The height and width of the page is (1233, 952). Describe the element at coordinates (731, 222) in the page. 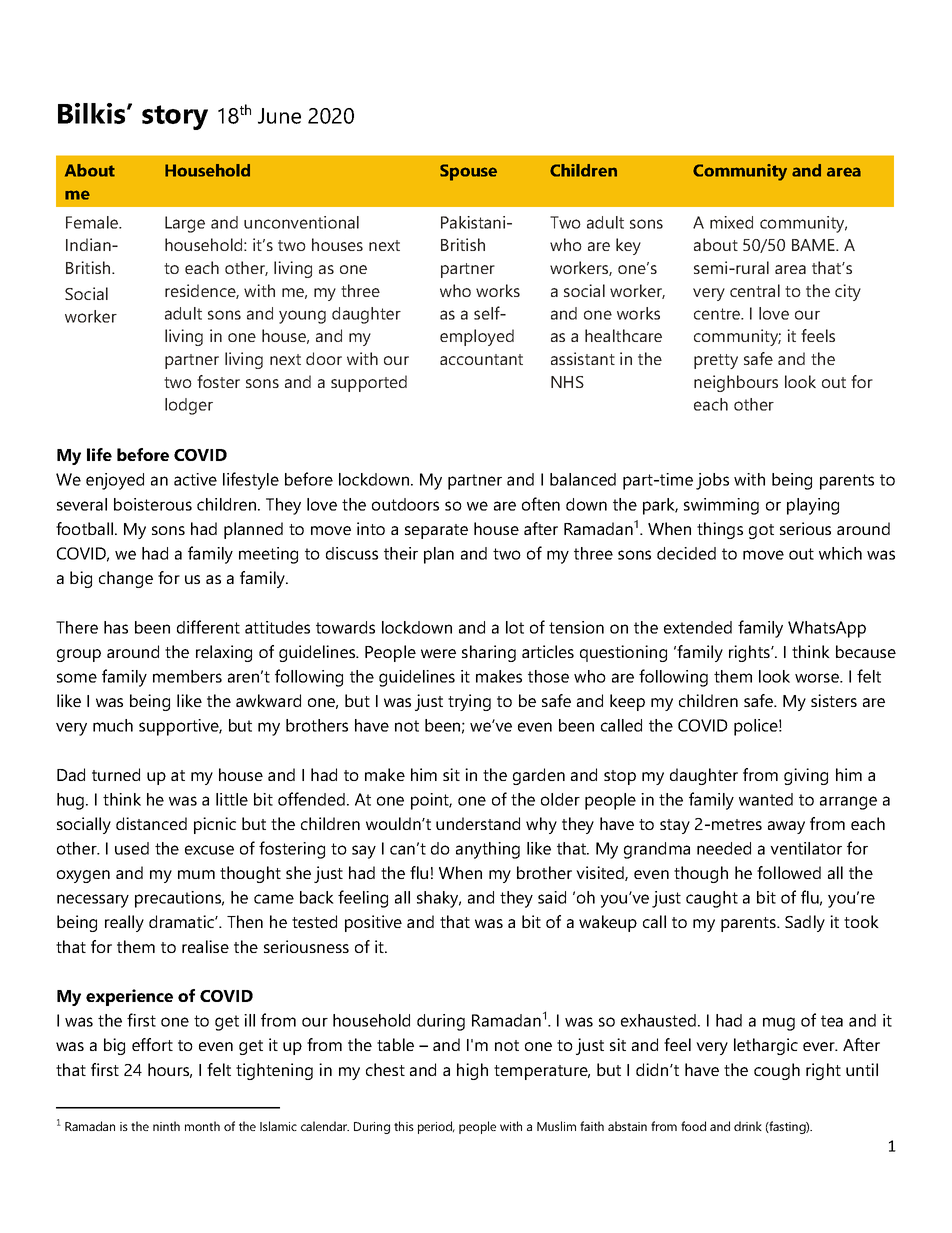

I see `mixed` at that location.
